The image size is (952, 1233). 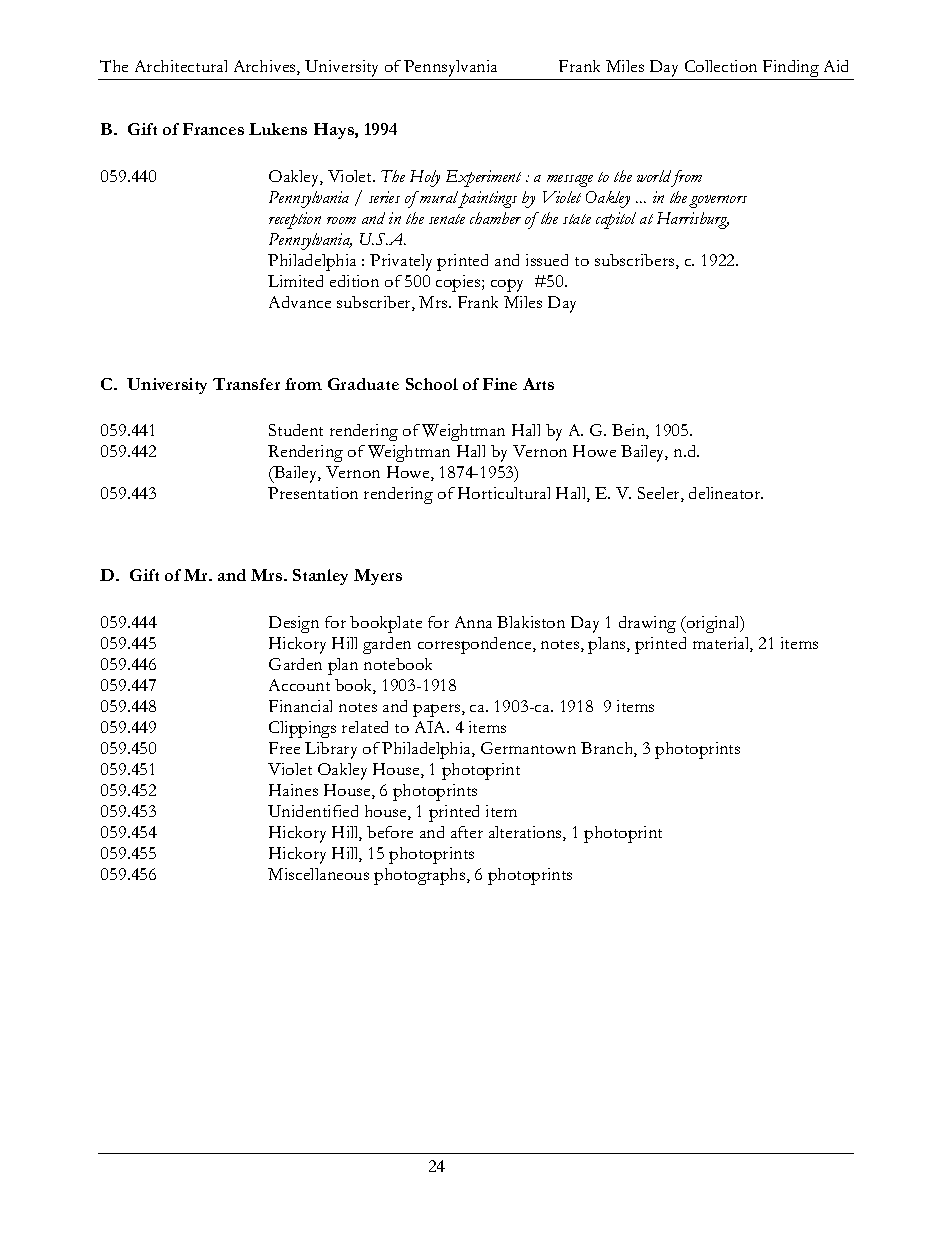 I want to click on after, so click(x=467, y=832).
